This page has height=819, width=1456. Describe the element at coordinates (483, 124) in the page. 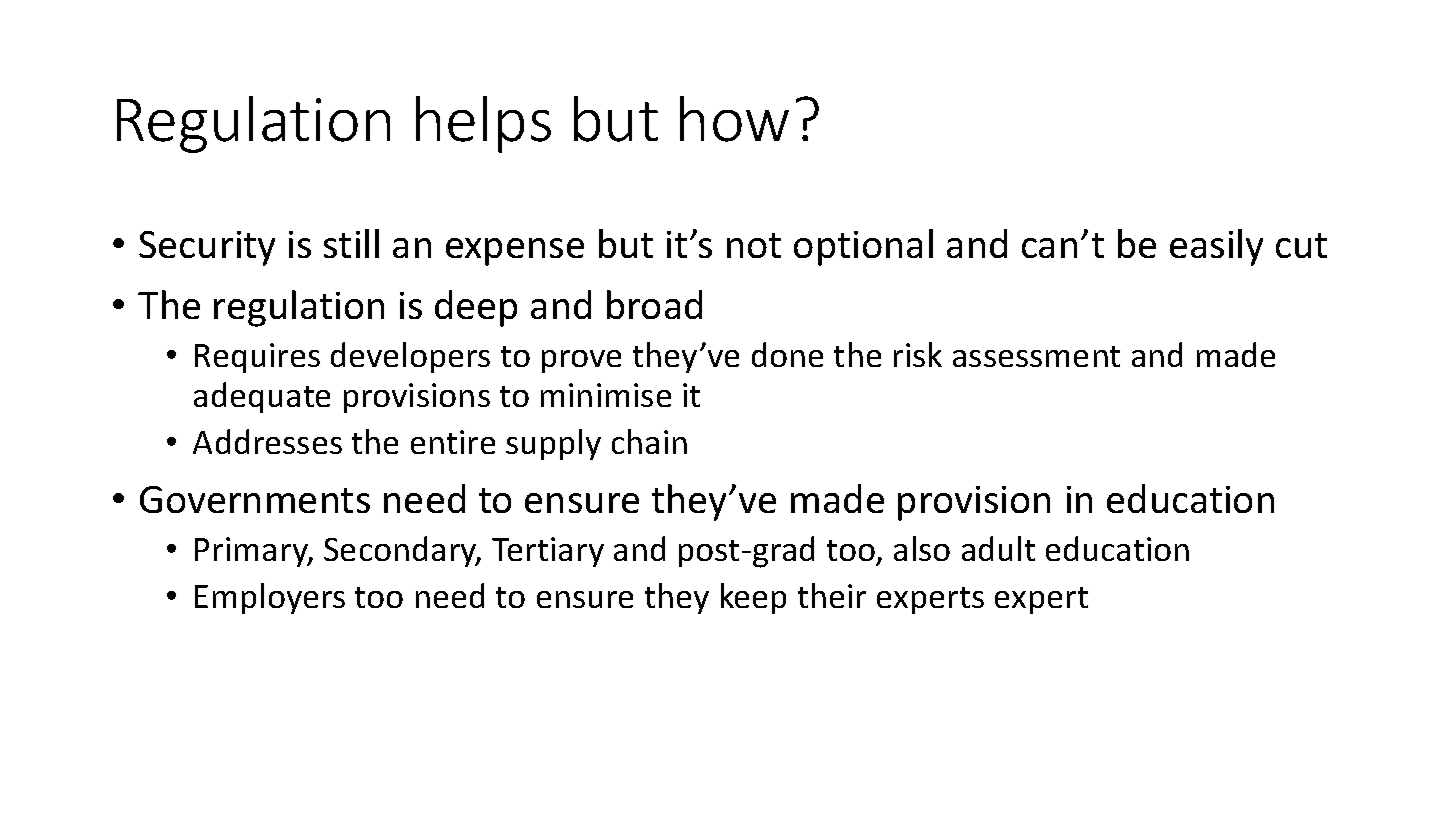

I see `helps` at that location.
